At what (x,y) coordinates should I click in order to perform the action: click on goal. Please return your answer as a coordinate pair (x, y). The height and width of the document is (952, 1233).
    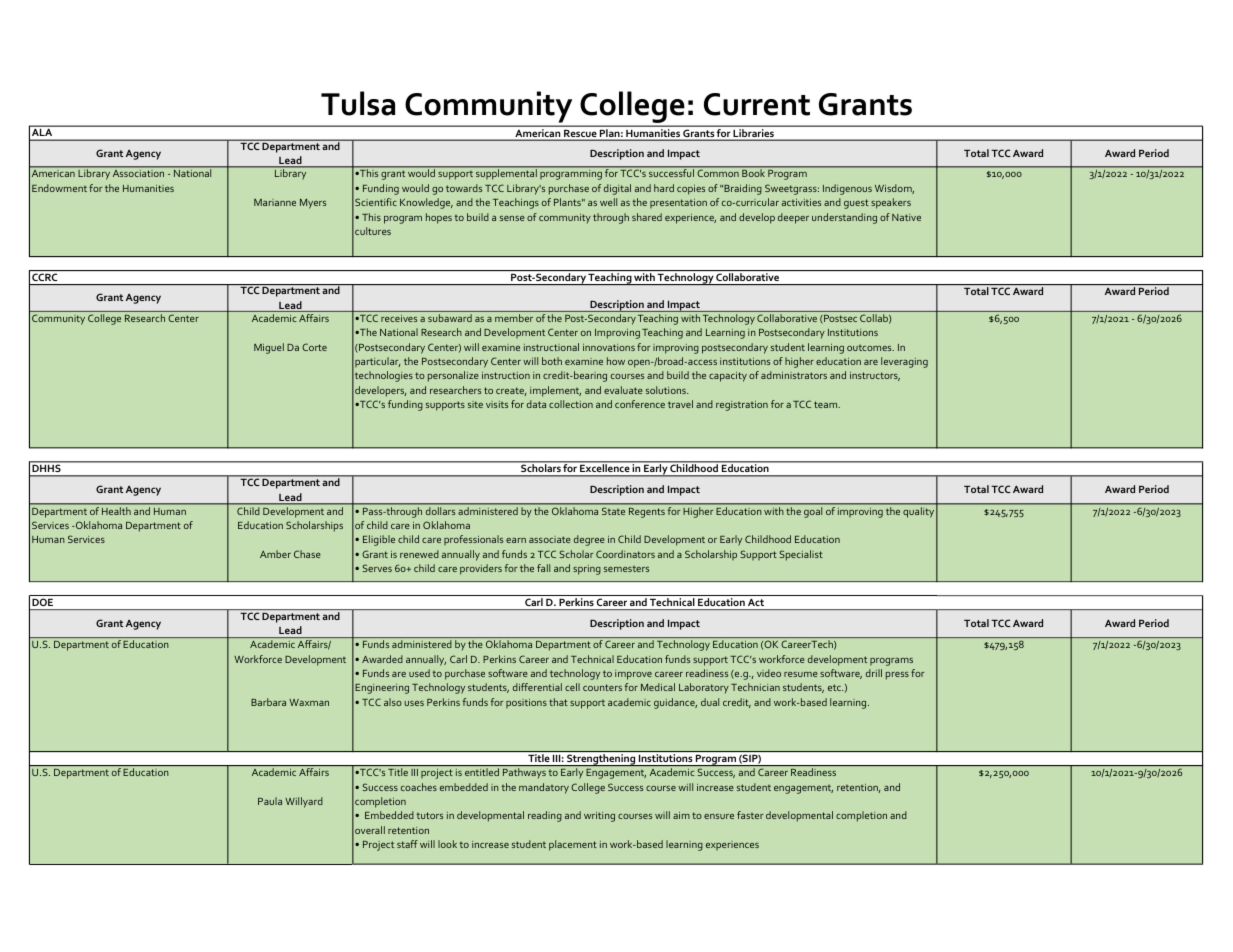
    Looking at the image, I should click on (813, 512).
